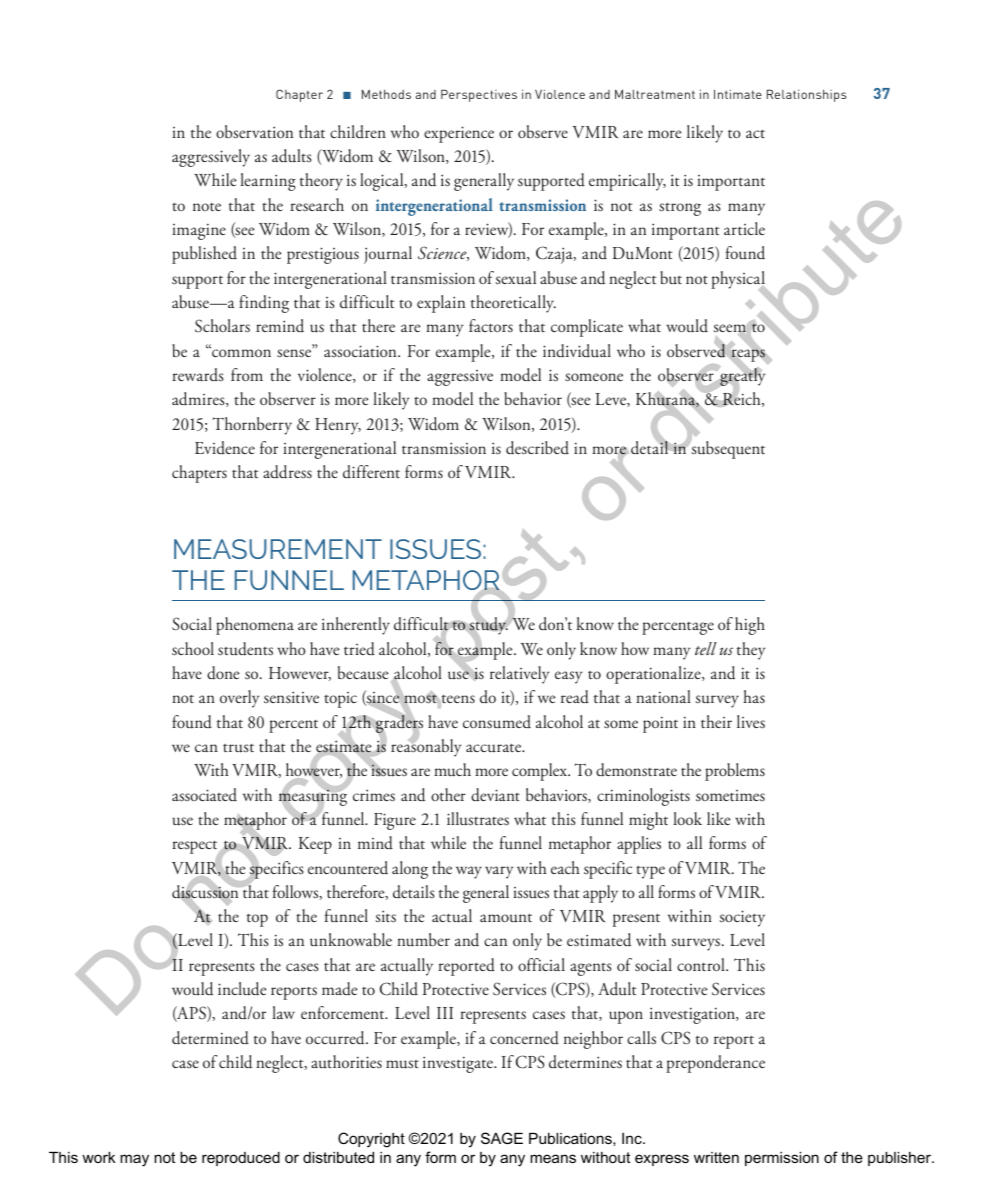 This screenshot has width=984, height=1204. What do you see at coordinates (459, 134) in the screenshot?
I see `experience` at bounding box center [459, 134].
